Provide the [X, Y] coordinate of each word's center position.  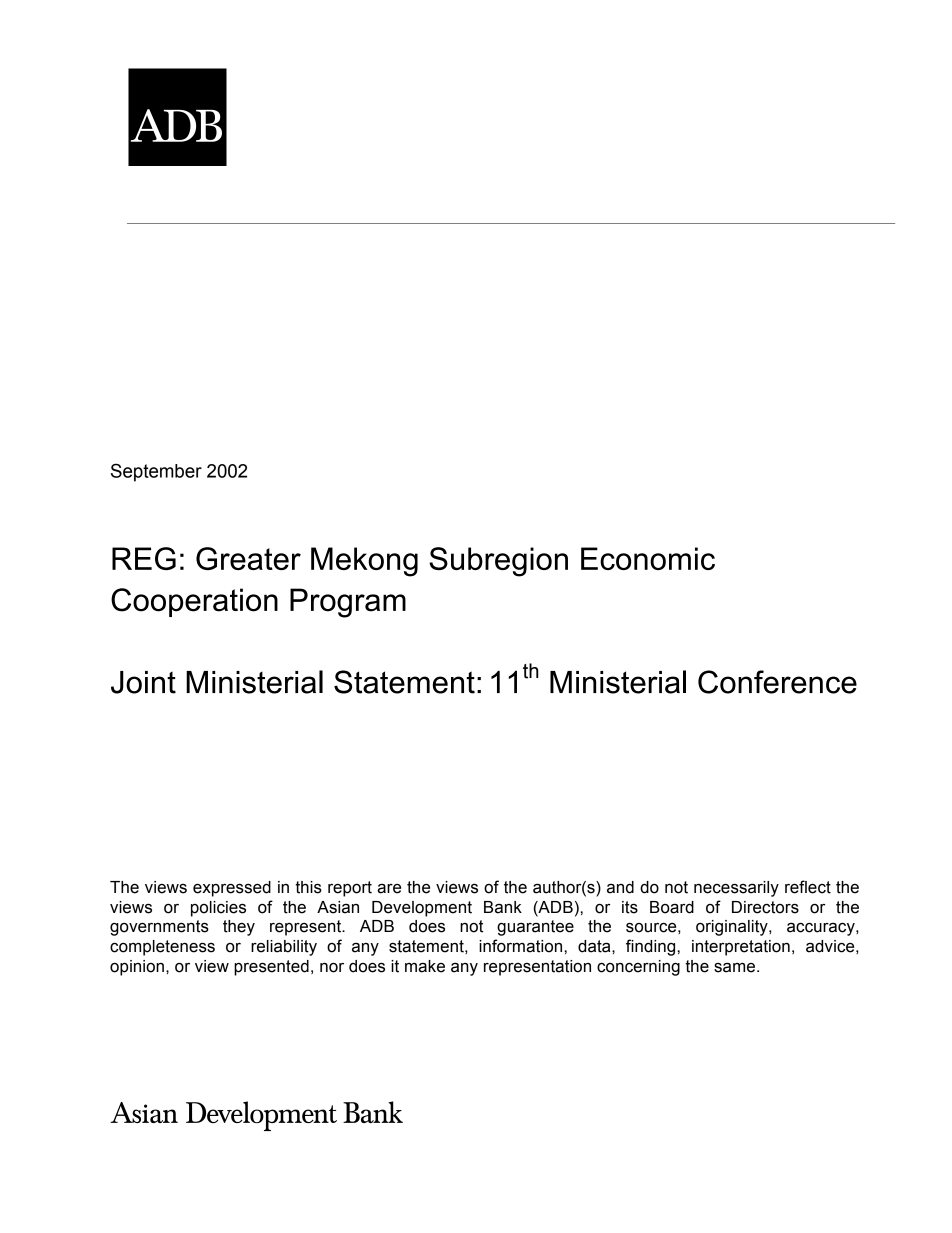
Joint [143, 682]
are [389, 889]
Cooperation [194, 602]
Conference [777, 682]
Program [348, 603]
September [156, 472]
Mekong [364, 562]
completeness [162, 948]
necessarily [736, 889]
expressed [232, 889]
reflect [808, 887]
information [522, 946]
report [350, 889]
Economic [648, 558]
